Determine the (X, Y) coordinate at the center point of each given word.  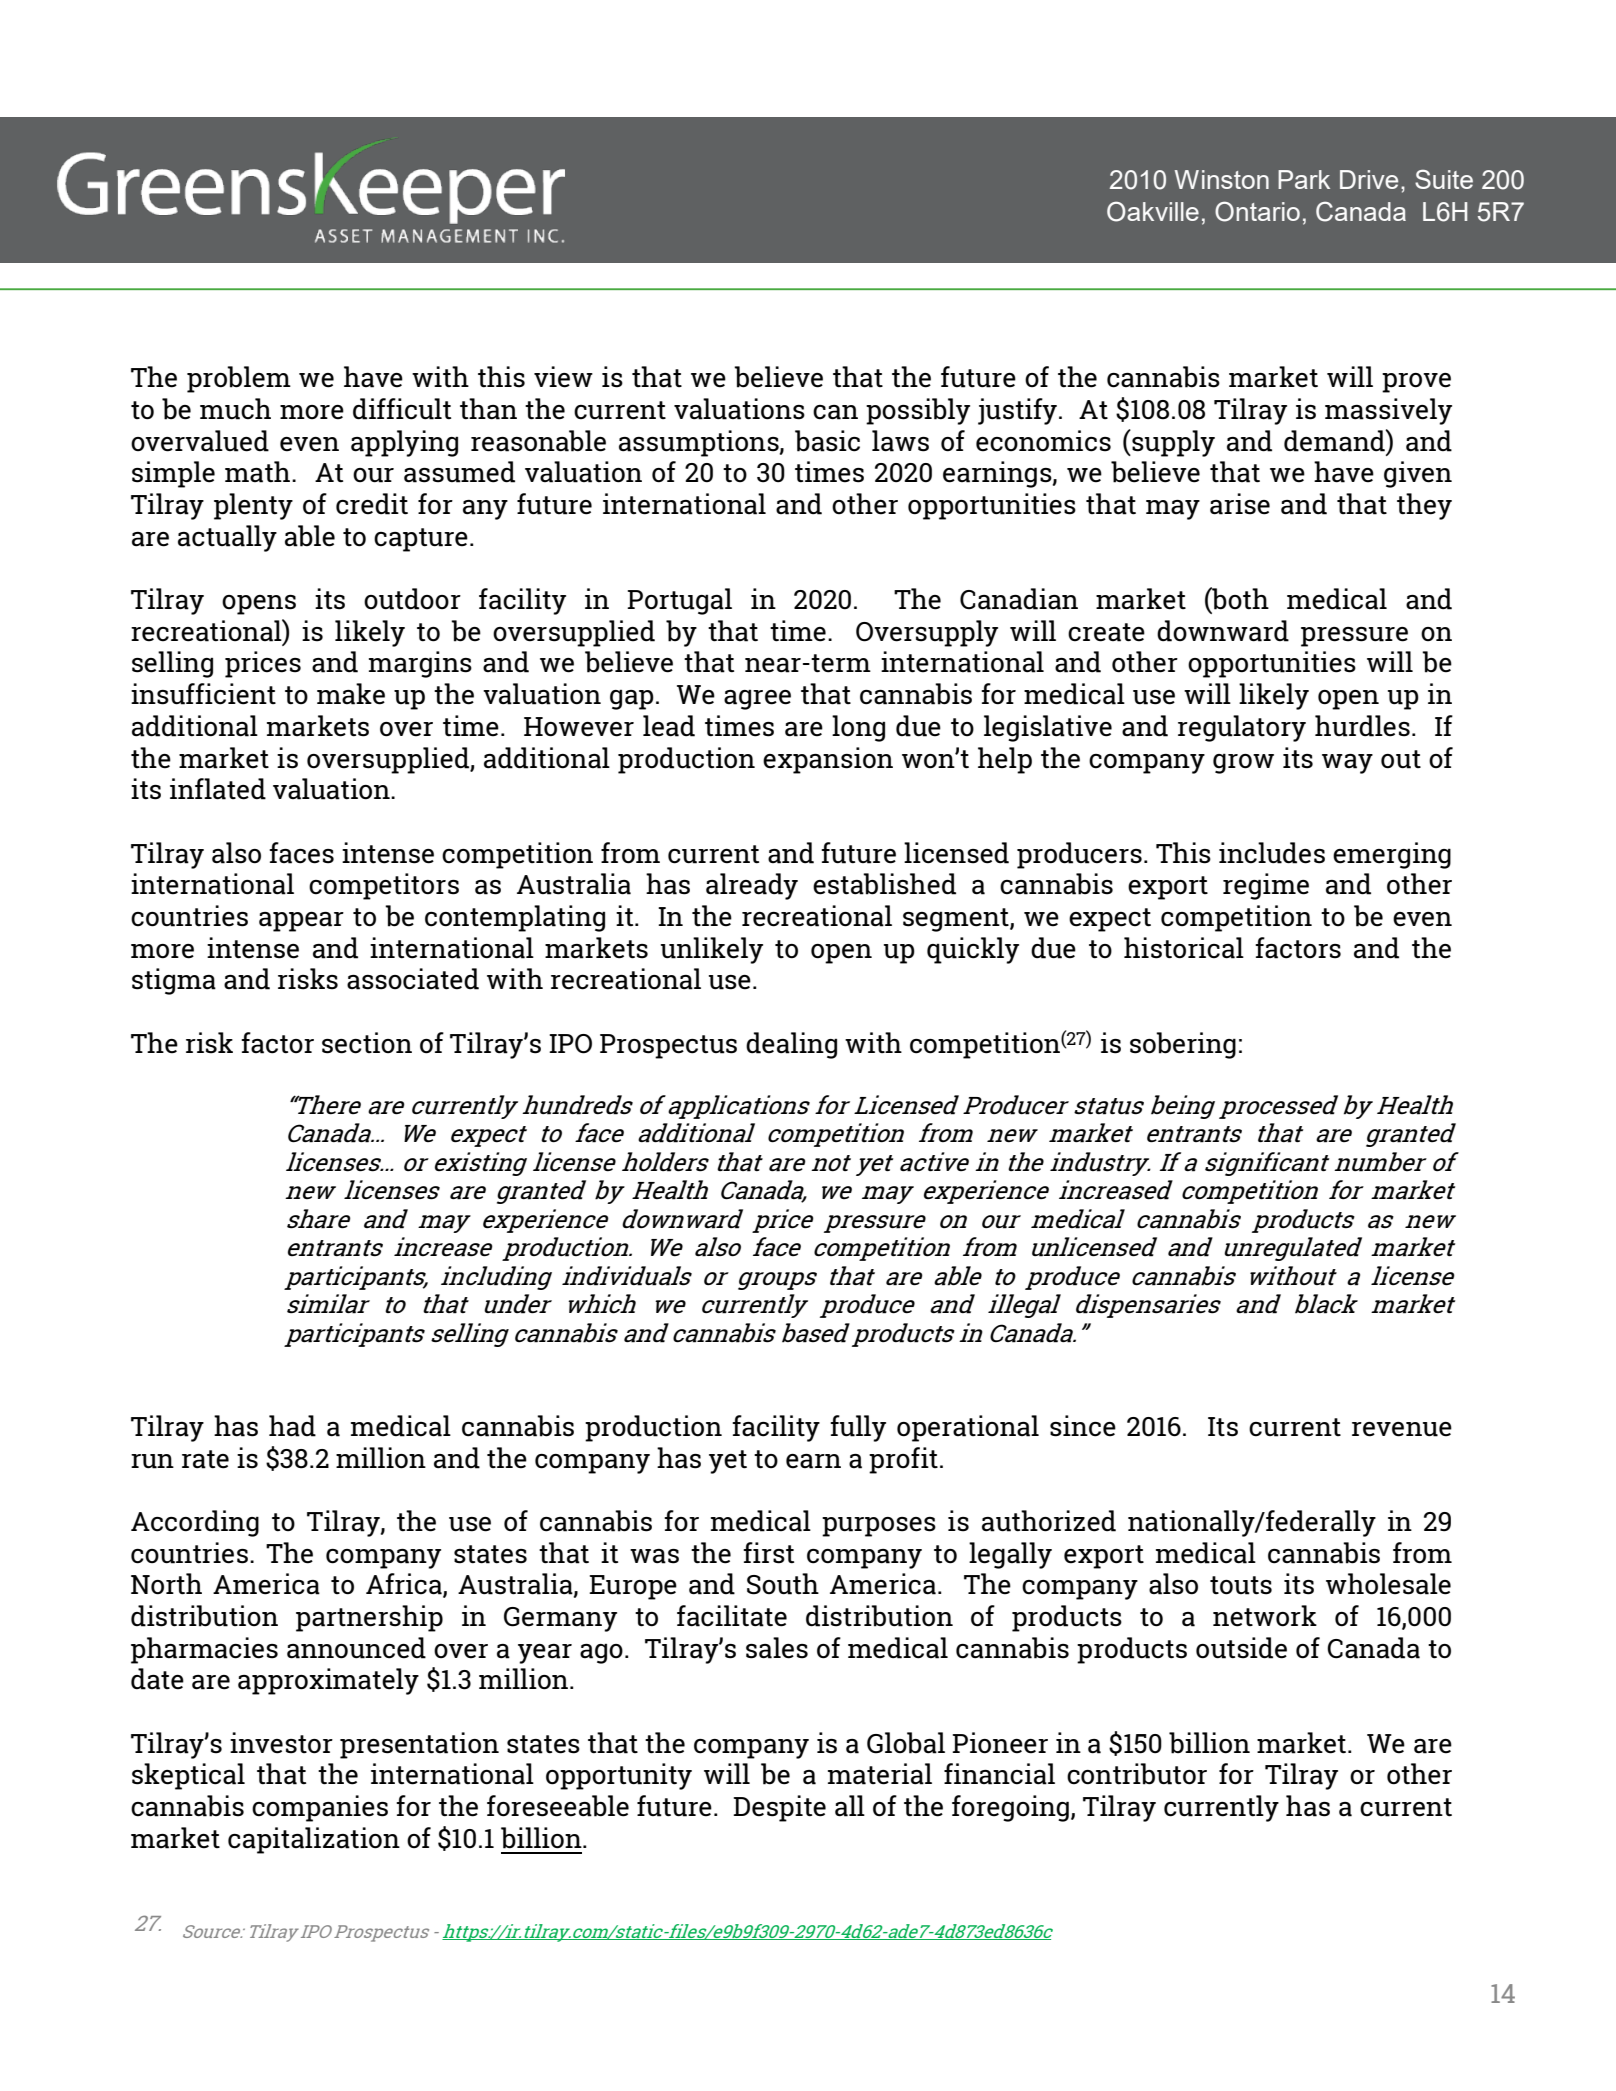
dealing (791, 1045)
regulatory (1242, 728)
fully (858, 1428)
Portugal (679, 601)
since (1083, 1426)
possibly (918, 411)
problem (239, 379)
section (367, 1043)
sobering (1183, 1045)
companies (320, 1808)
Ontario (1257, 211)
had (292, 1426)
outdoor (412, 599)
